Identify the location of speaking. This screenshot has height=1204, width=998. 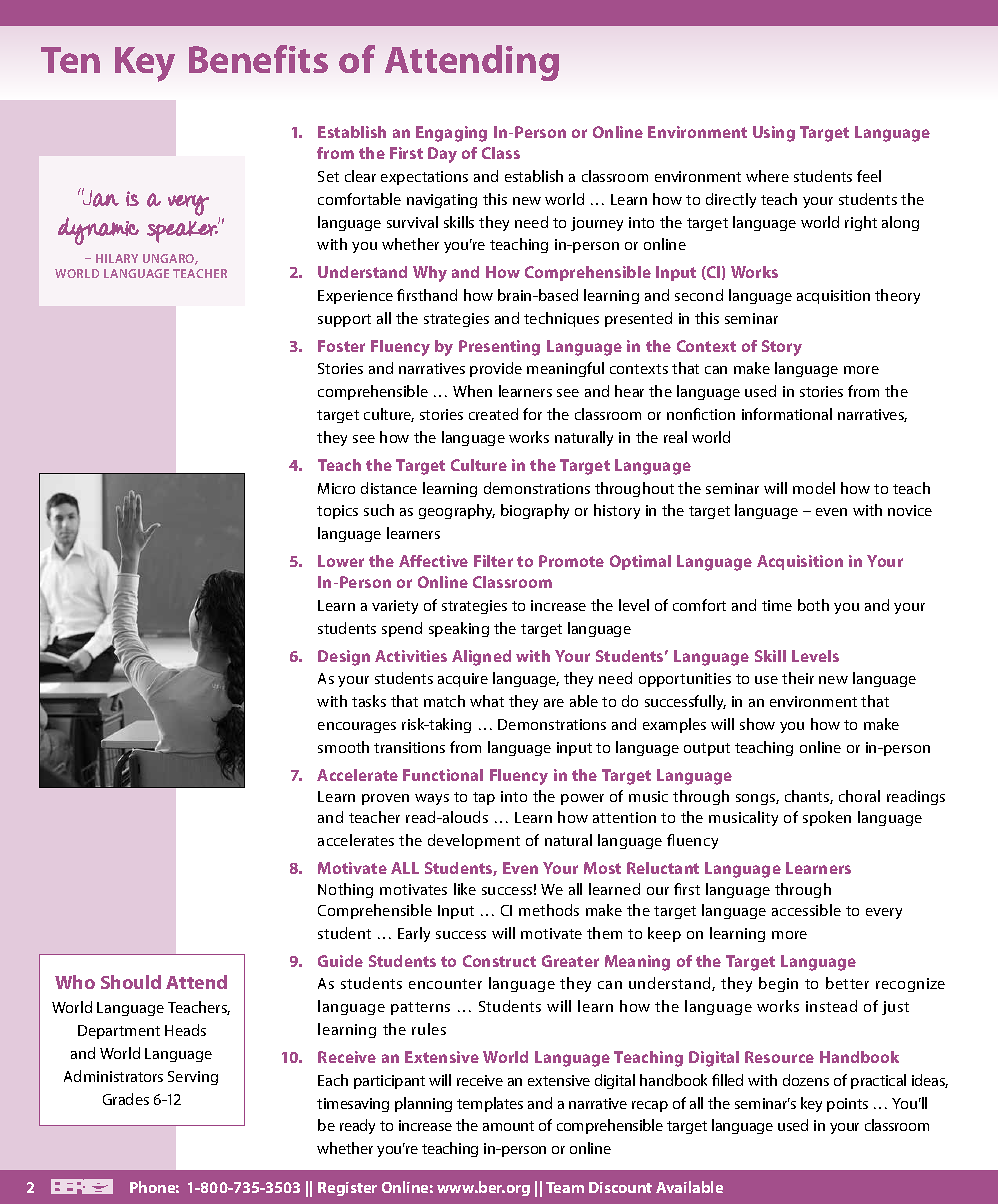
(459, 629).
